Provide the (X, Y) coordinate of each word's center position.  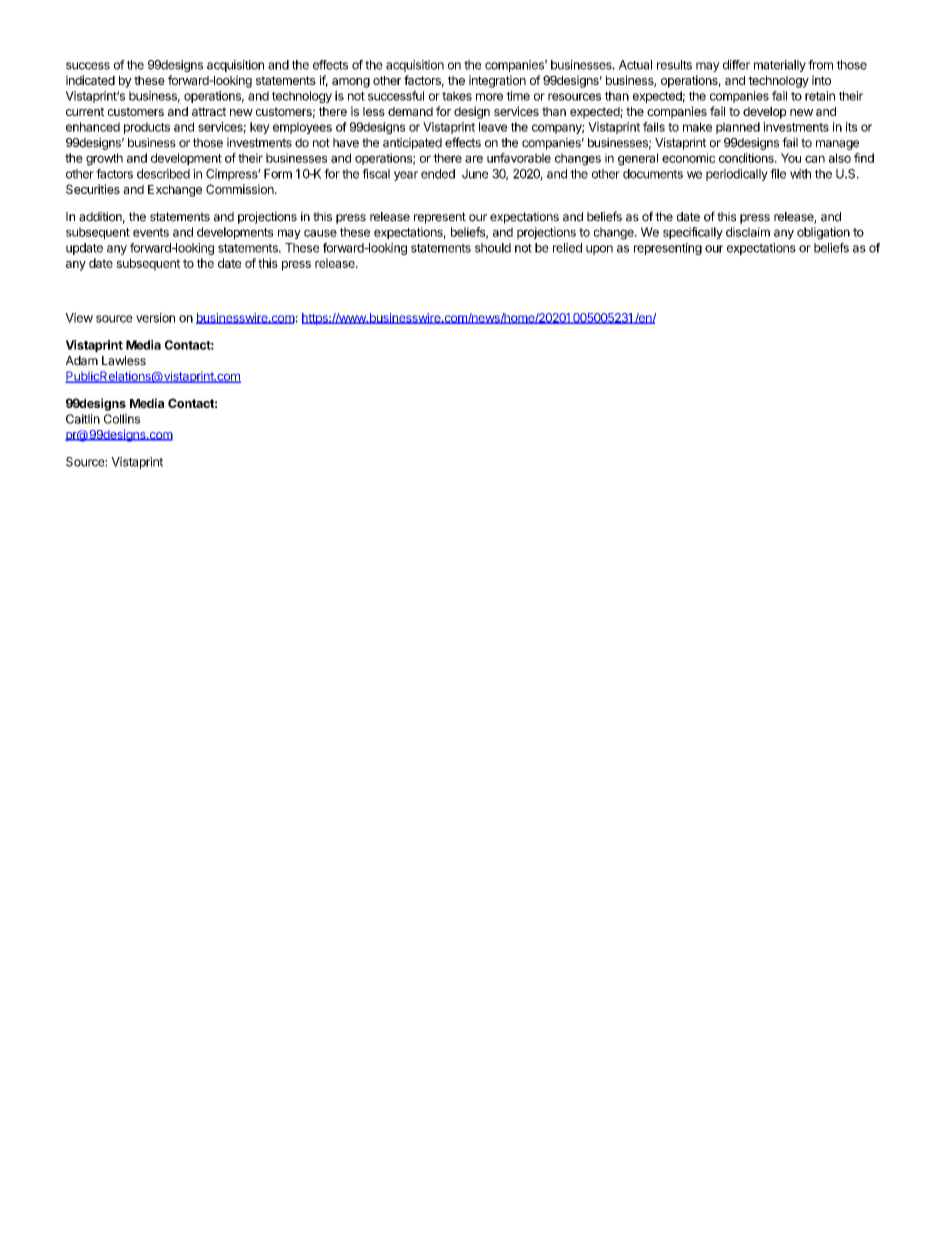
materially (780, 66)
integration (497, 81)
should (493, 248)
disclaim (748, 232)
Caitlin (83, 419)
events (151, 232)
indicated (90, 80)
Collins (122, 419)
